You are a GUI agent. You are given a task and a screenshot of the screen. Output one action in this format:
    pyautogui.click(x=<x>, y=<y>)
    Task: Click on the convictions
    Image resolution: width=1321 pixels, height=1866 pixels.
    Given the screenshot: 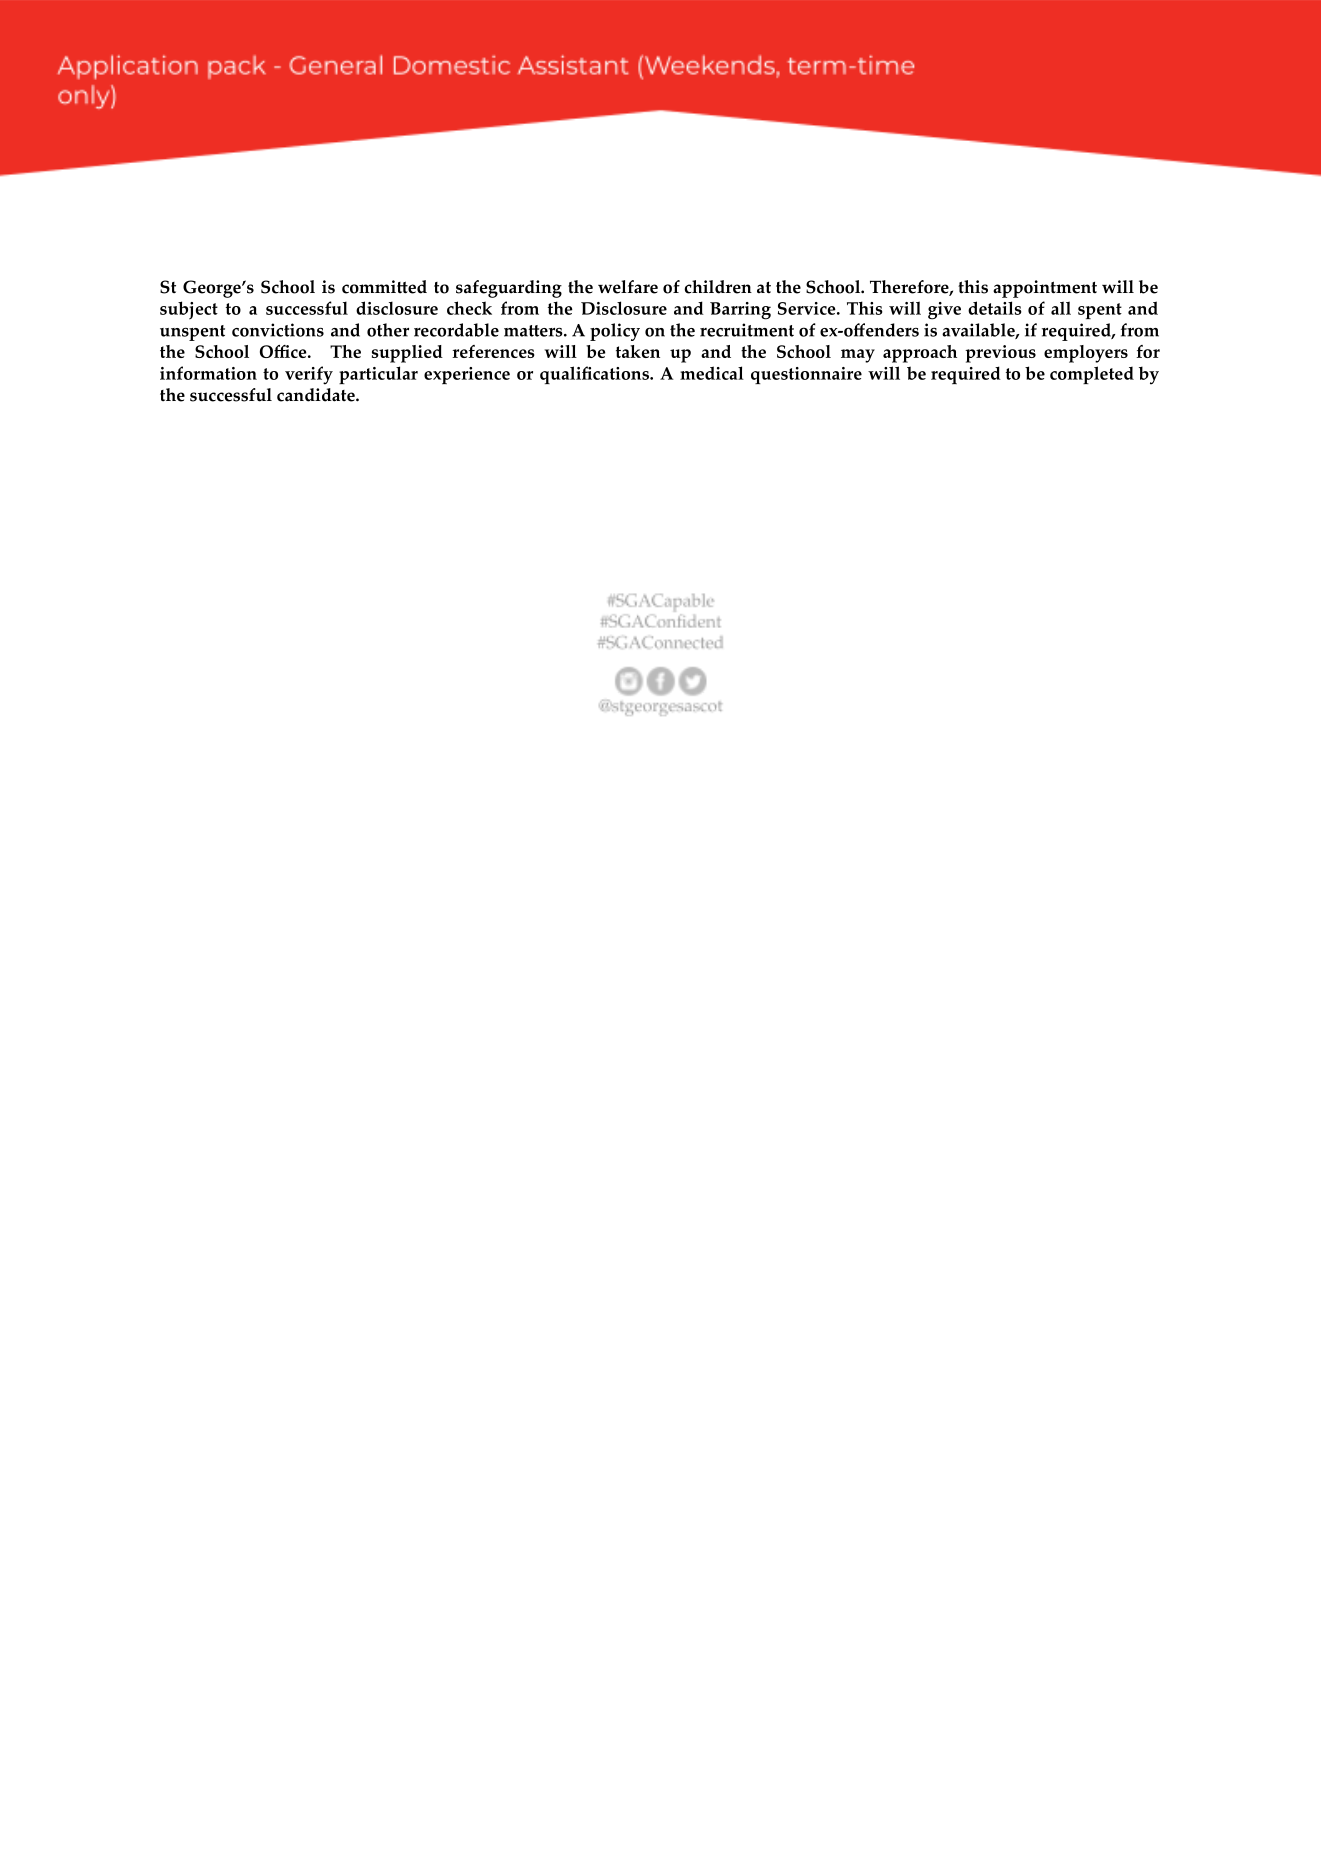 What is the action you would take?
    pyautogui.click(x=278, y=330)
